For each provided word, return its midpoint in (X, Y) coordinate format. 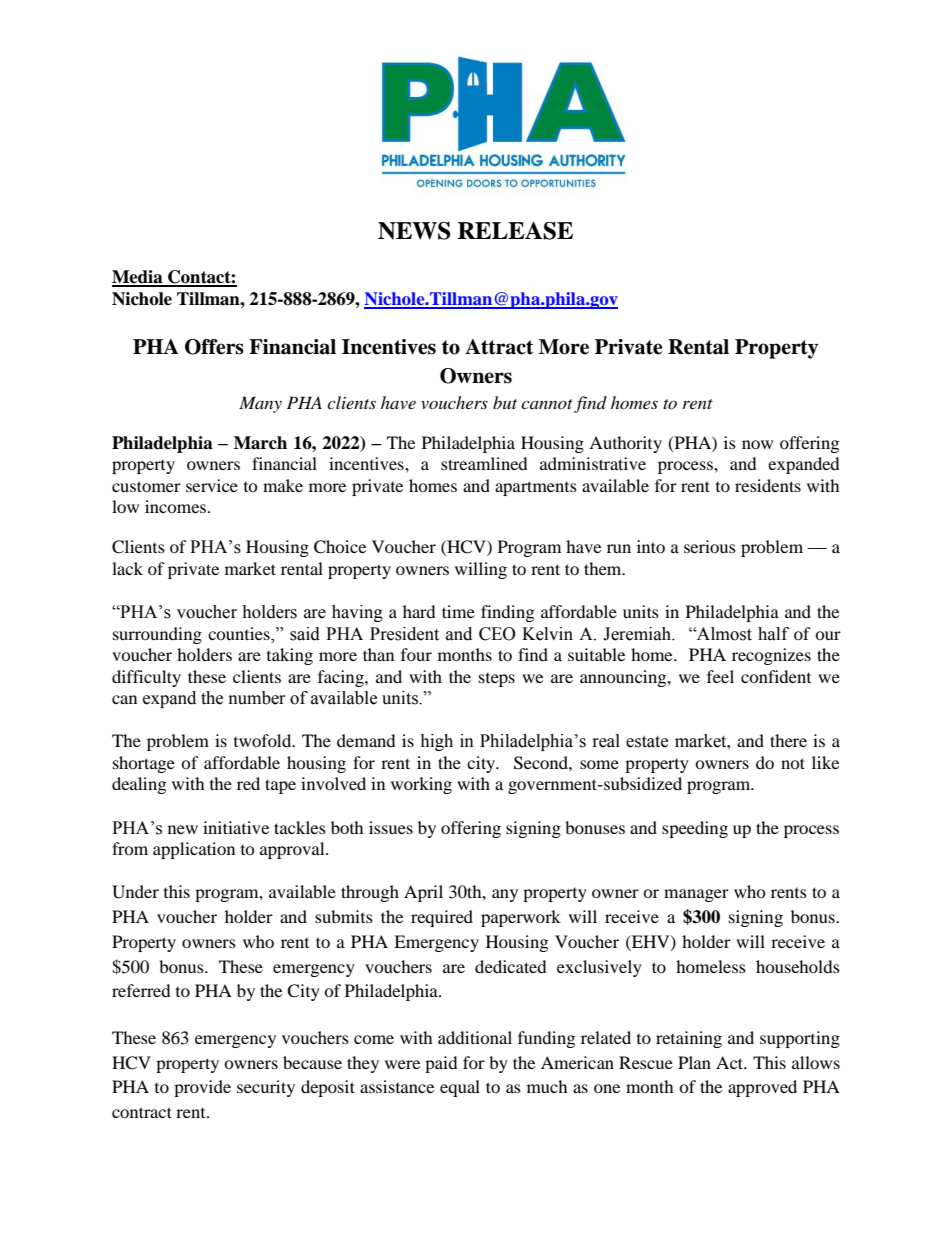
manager (696, 895)
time (458, 611)
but (505, 402)
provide (202, 1088)
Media (138, 278)
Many (260, 404)
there (788, 740)
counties (240, 633)
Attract (499, 347)
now (757, 444)
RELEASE (515, 231)
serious (710, 546)
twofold (264, 740)
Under (135, 892)
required (442, 918)
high (436, 742)
